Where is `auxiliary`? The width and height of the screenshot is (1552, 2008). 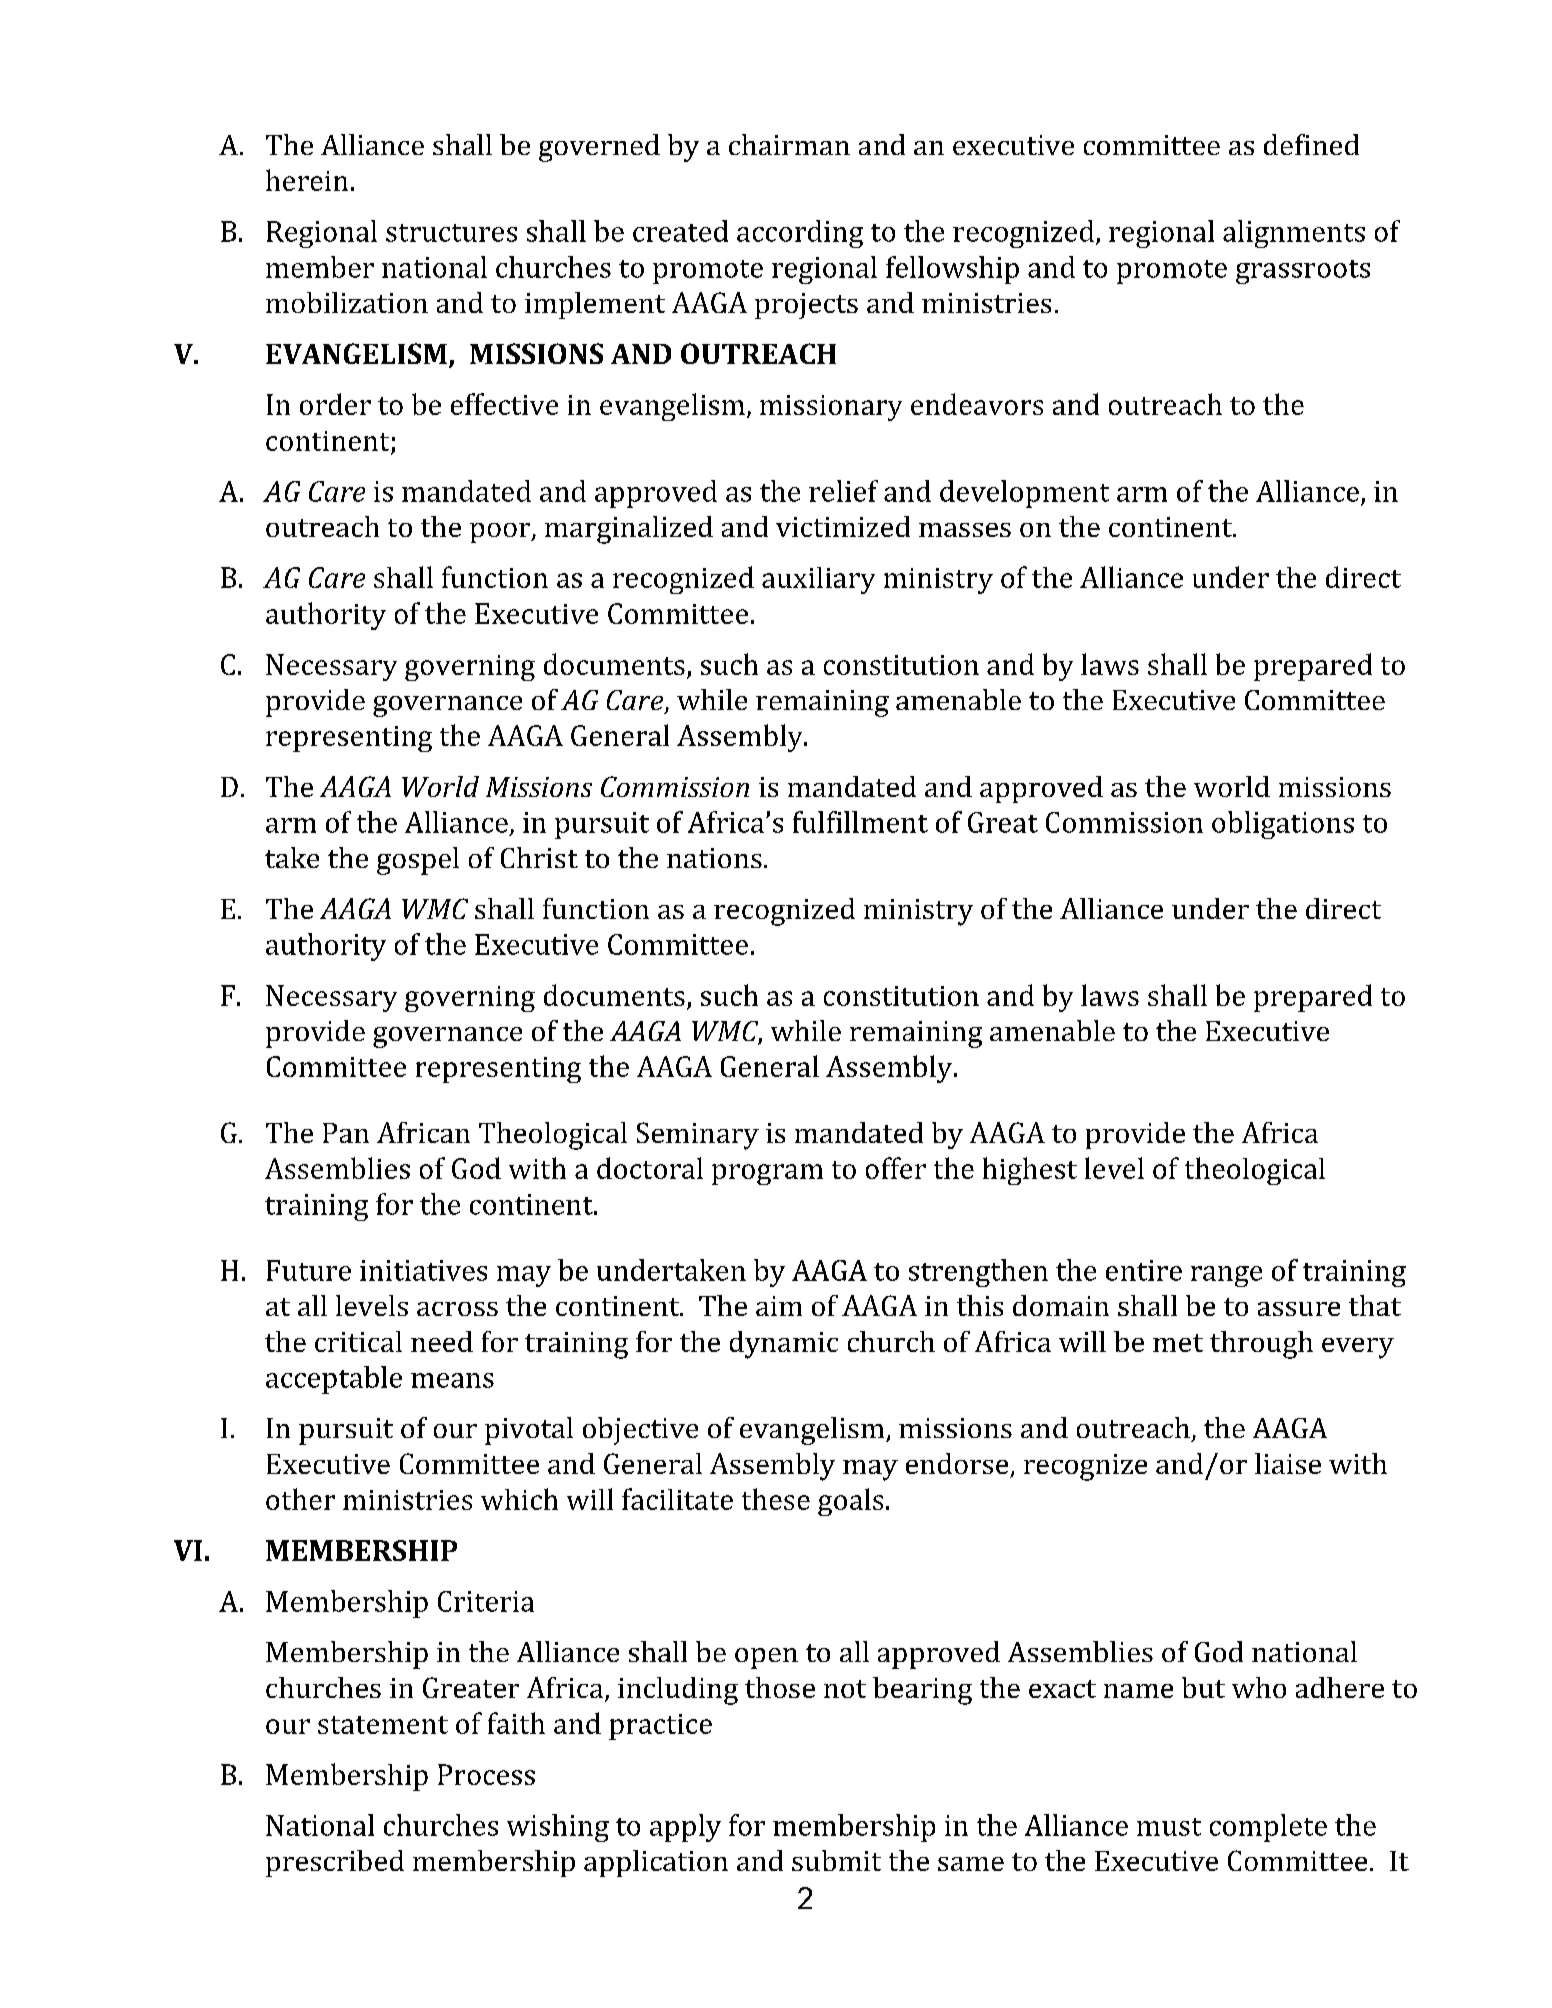 auxiliary is located at coordinates (818, 580).
